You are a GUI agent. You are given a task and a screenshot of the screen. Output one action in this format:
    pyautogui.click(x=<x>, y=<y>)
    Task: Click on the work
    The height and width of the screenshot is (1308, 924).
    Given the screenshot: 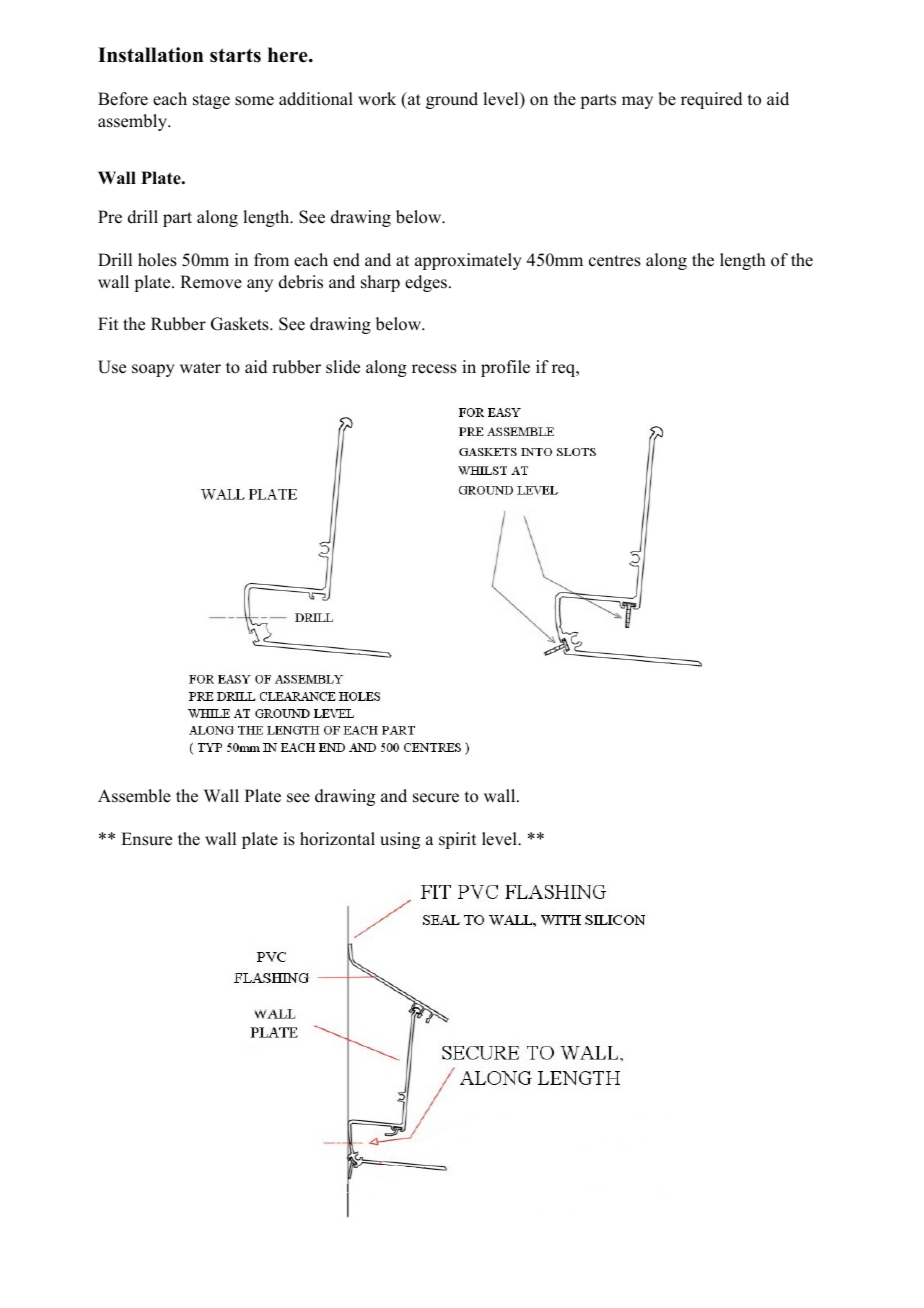 What is the action you would take?
    pyautogui.click(x=377, y=99)
